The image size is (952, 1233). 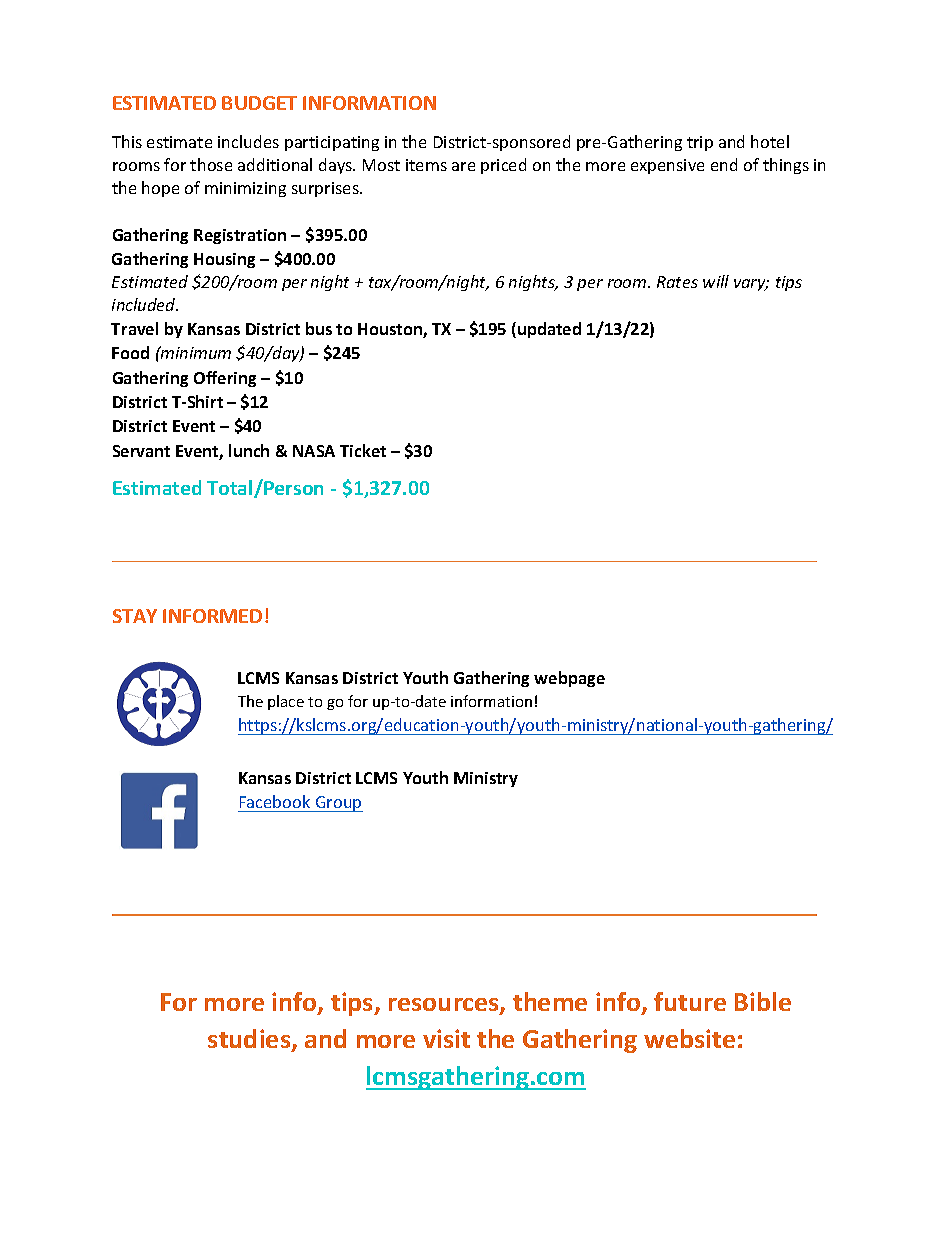 What do you see at coordinates (463, 166) in the page?
I see `are` at bounding box center [463, 166].
